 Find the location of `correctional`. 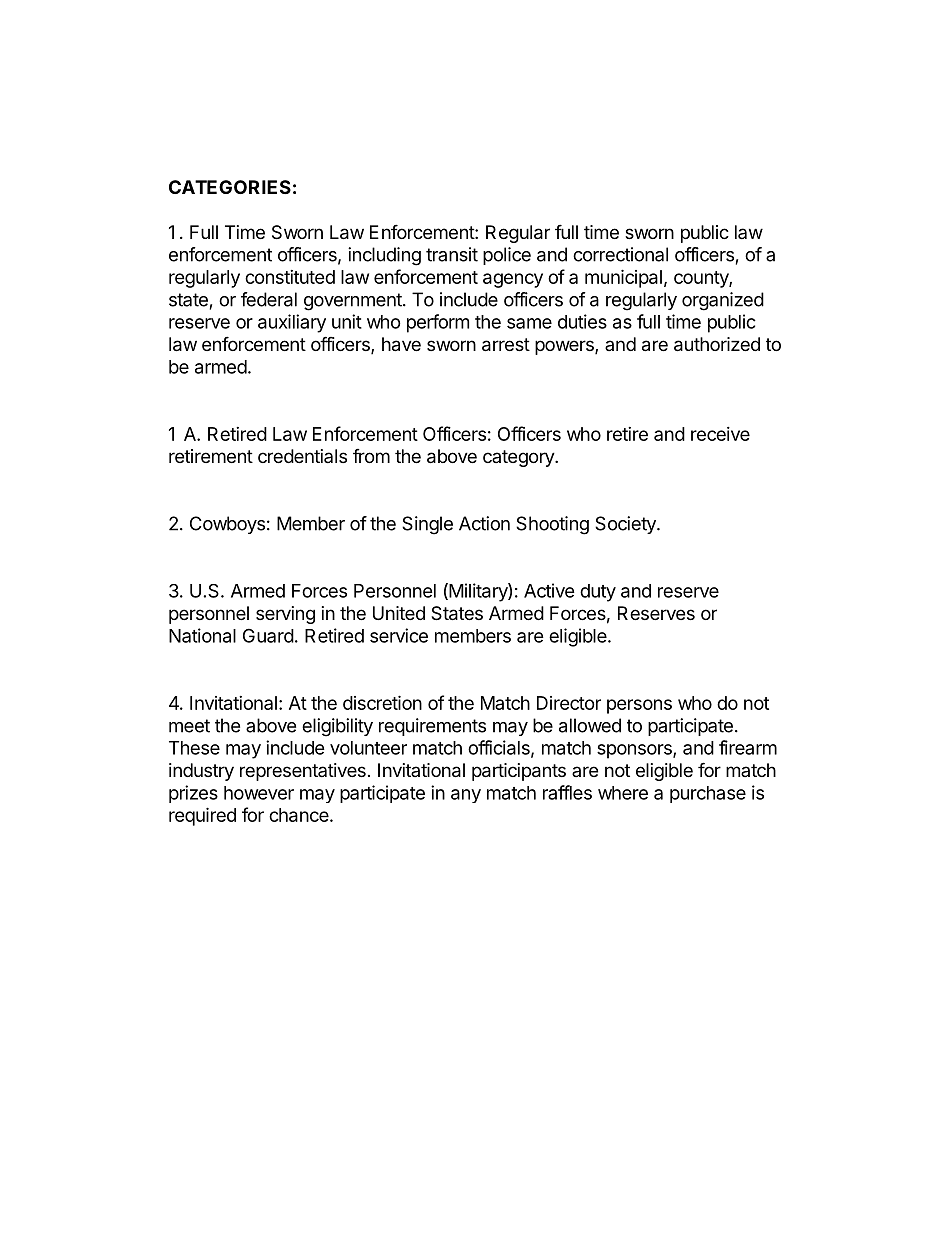

correctional is located at coordinates (620, 254).
